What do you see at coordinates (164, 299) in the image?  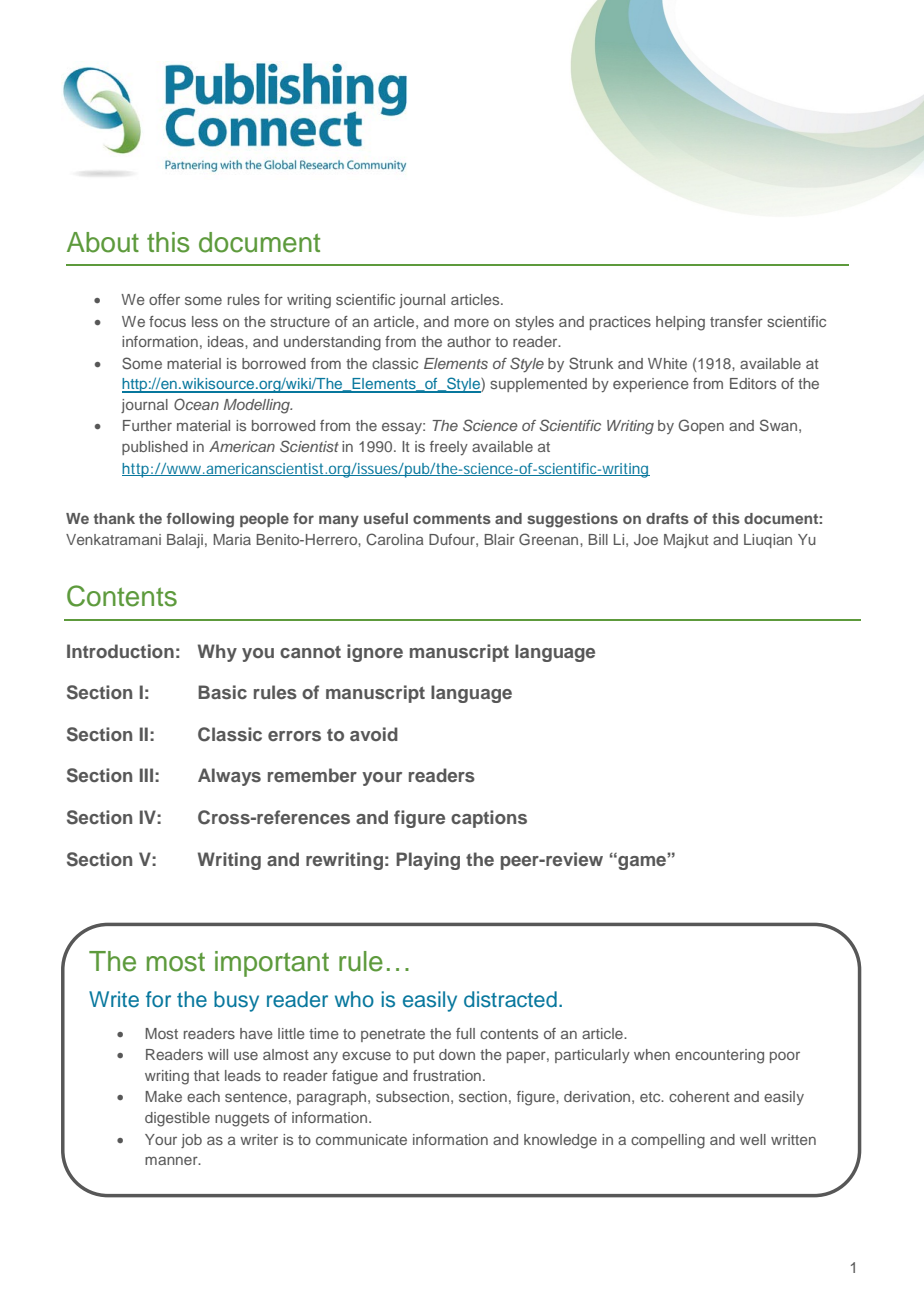 I see `offer` at bounding box center [164, 299].
